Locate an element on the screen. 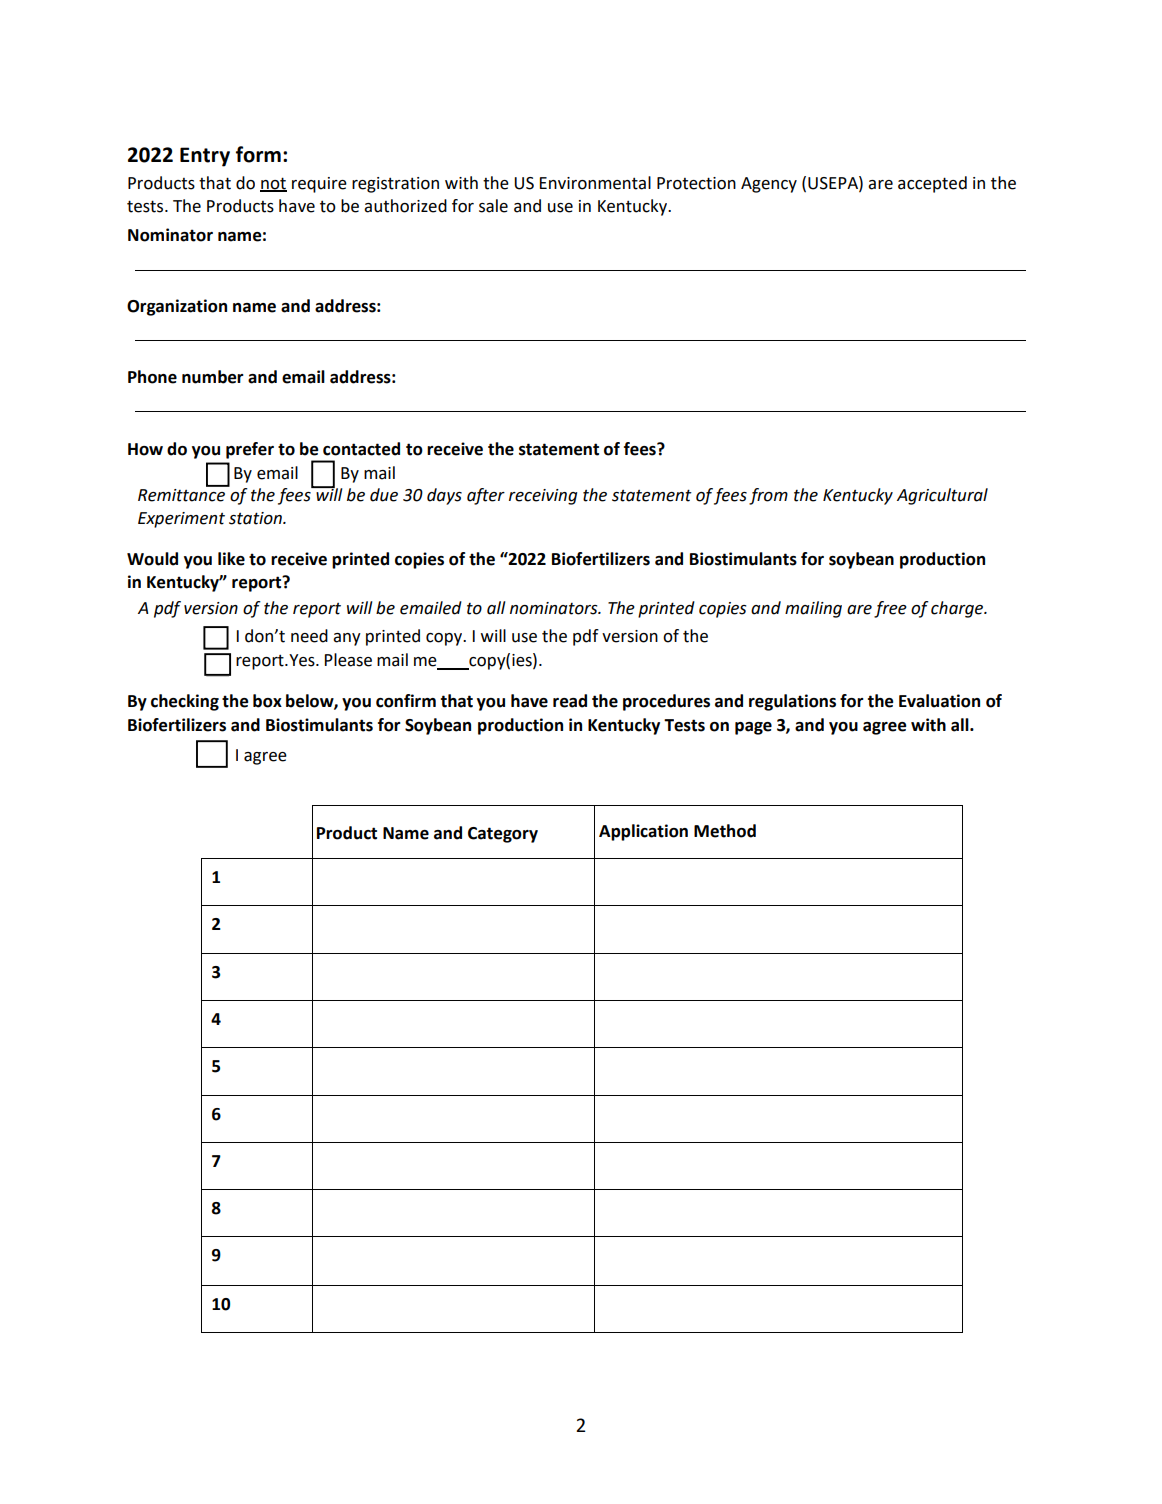 The width and height of the screenshot is (1162, 1504). accepted is located at coordinates (932, 184).
